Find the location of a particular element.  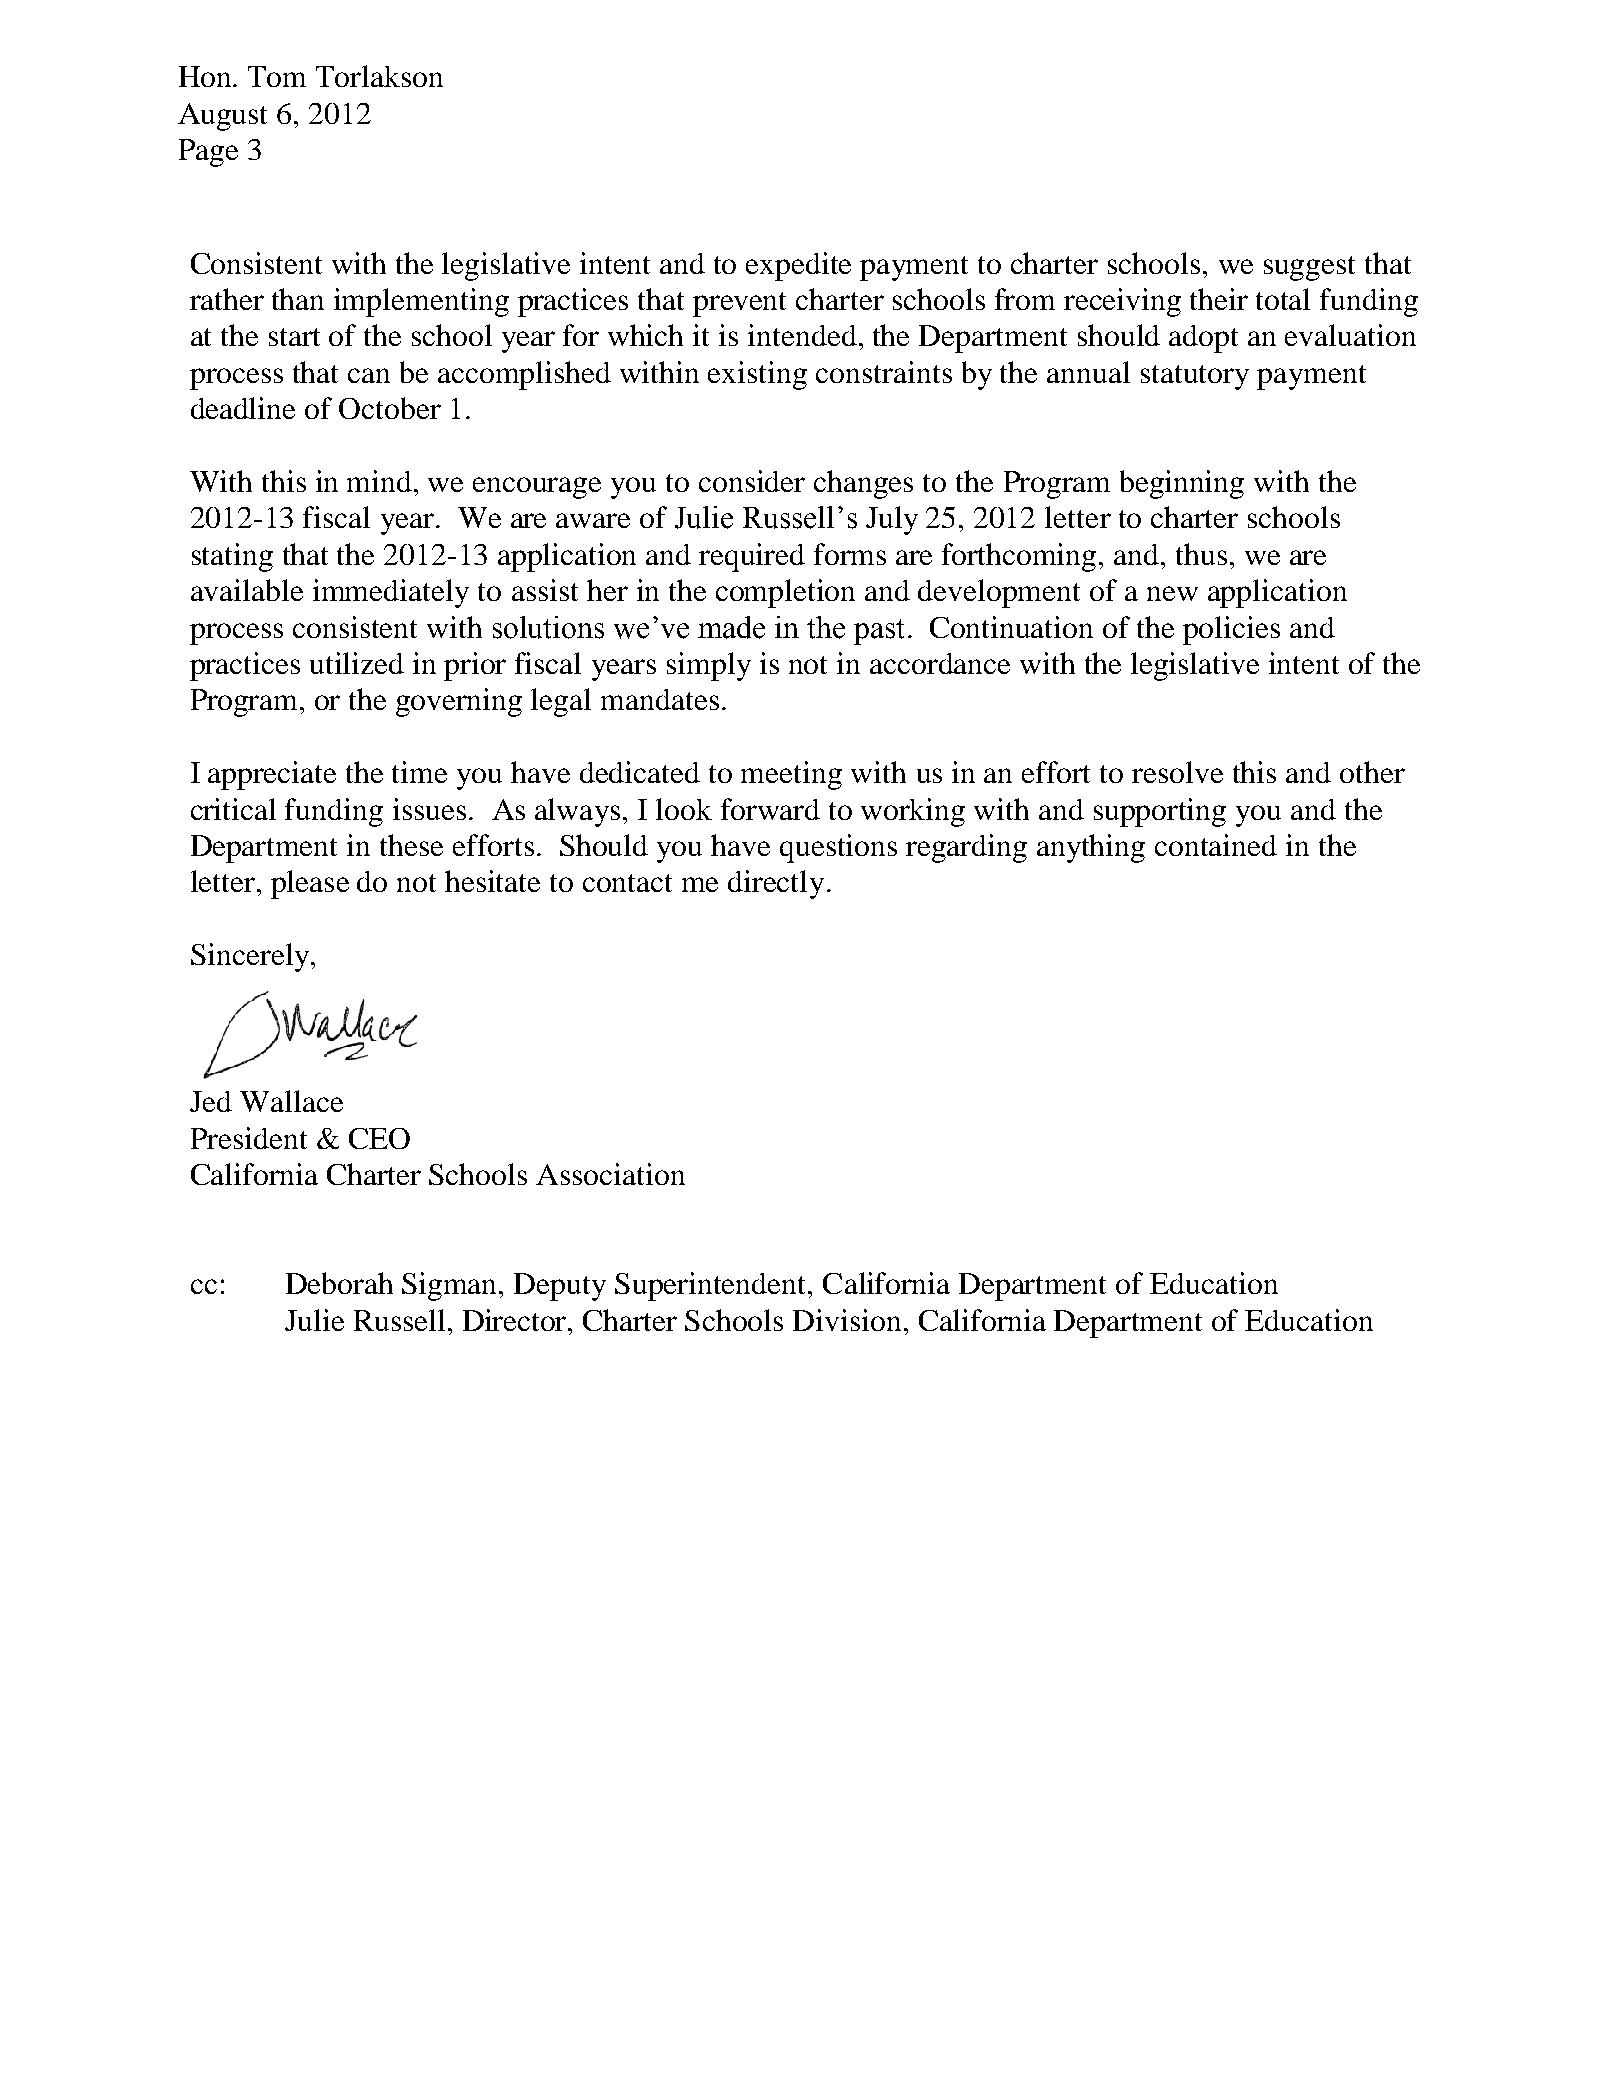

policies is located at coordinates (1231, 630).
